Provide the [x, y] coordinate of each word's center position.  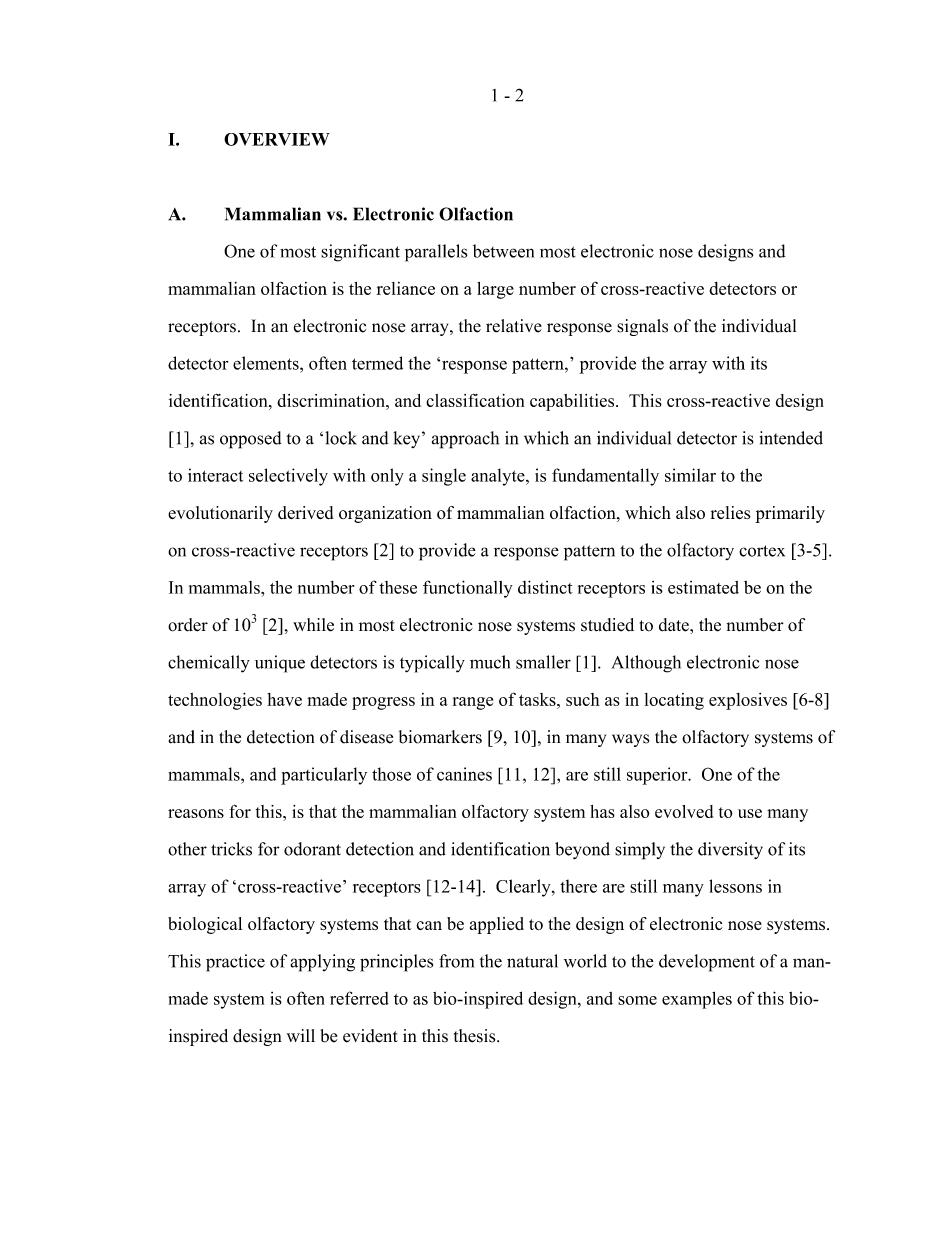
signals [642, 327]
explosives [748, 701]
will [301, 1035]
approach [465, 440]
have [284, 699]
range [473, 703]
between [503, 251]
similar [690, 475]
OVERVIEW [277, 139]
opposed [251, 440]
